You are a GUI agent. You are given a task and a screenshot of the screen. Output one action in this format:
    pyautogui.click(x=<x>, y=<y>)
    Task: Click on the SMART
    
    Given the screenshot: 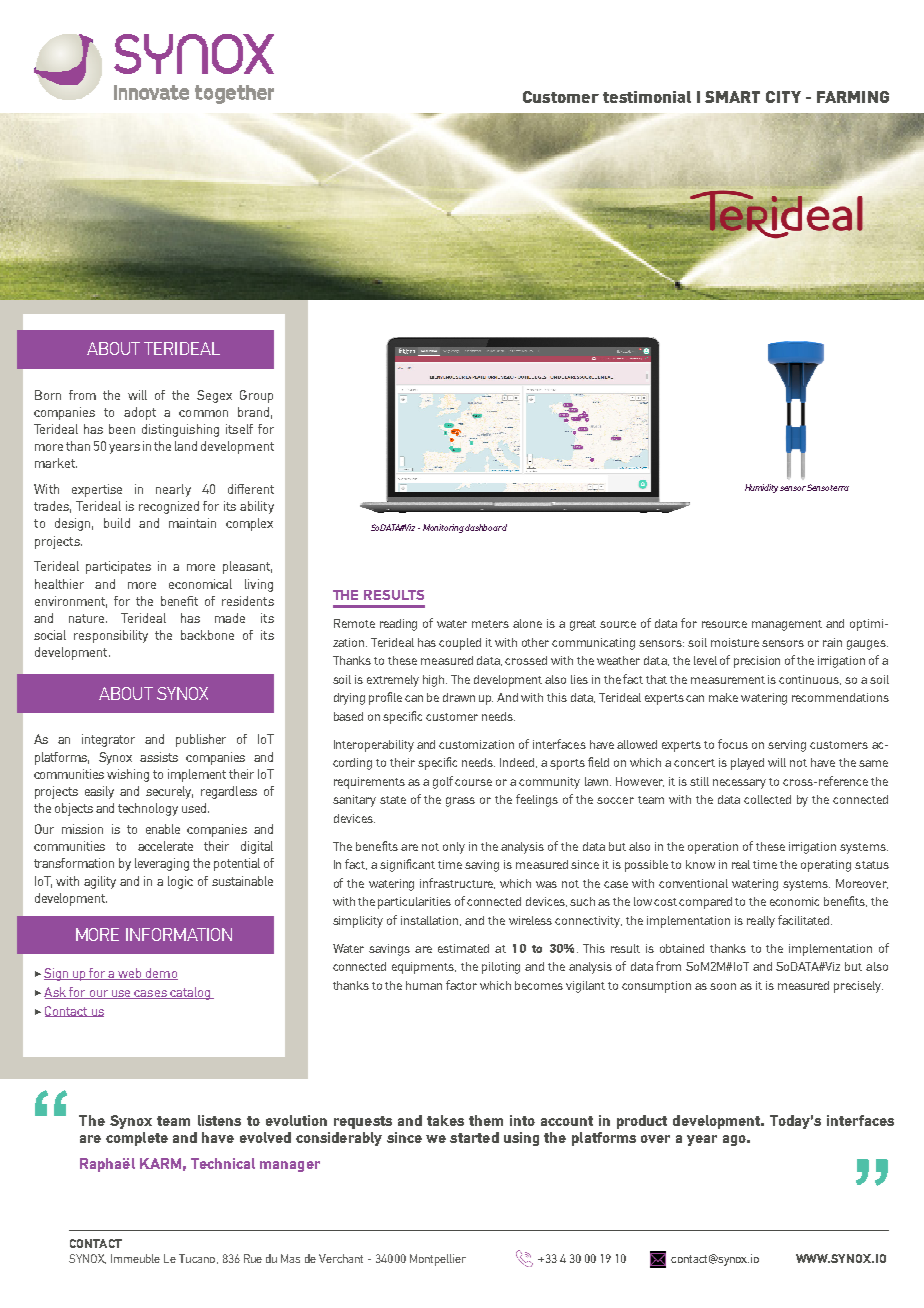 What is the action you would take?
    pyautogui.click(x=732, y=97)
